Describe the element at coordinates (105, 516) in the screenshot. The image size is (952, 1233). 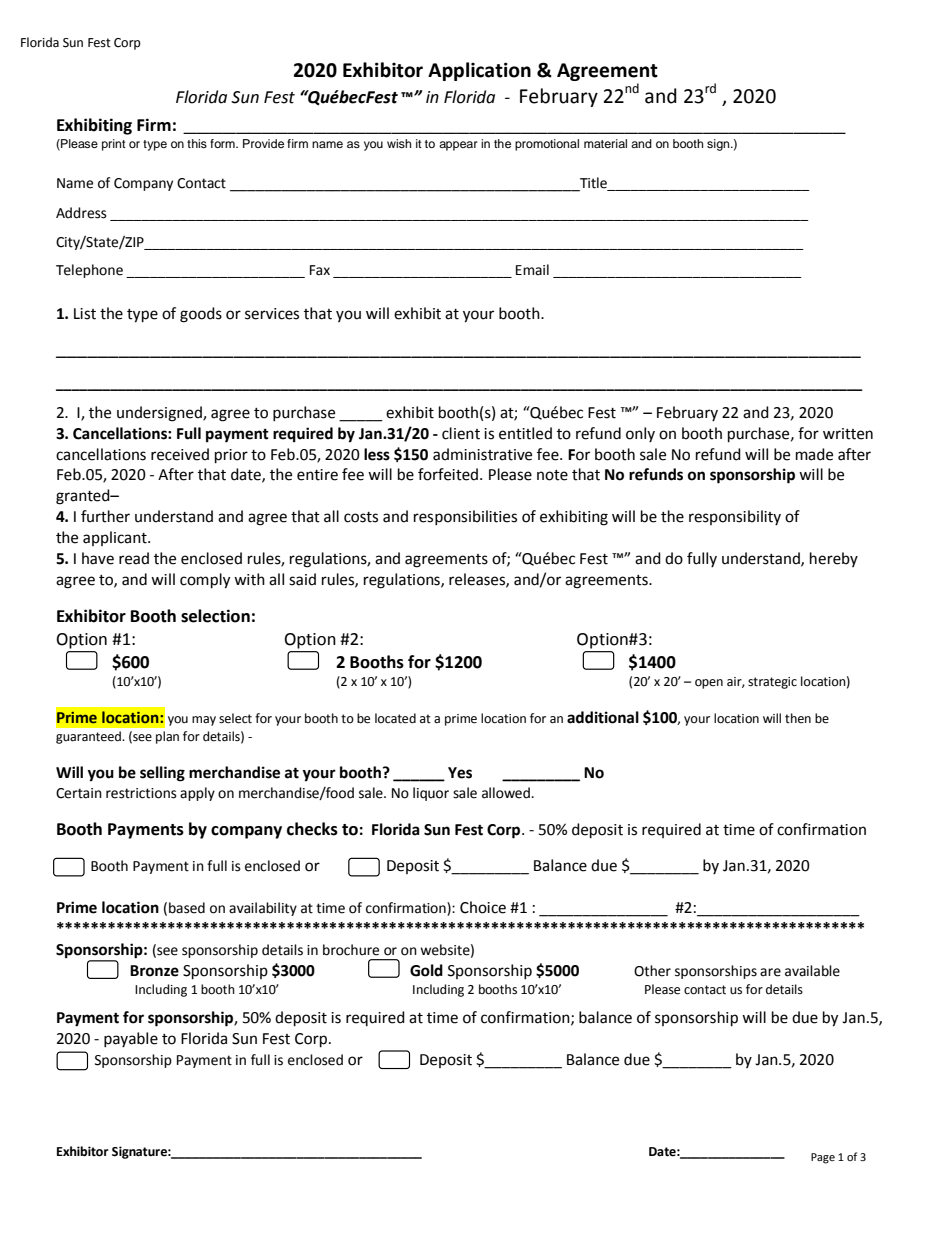
I see `further` at that location.
